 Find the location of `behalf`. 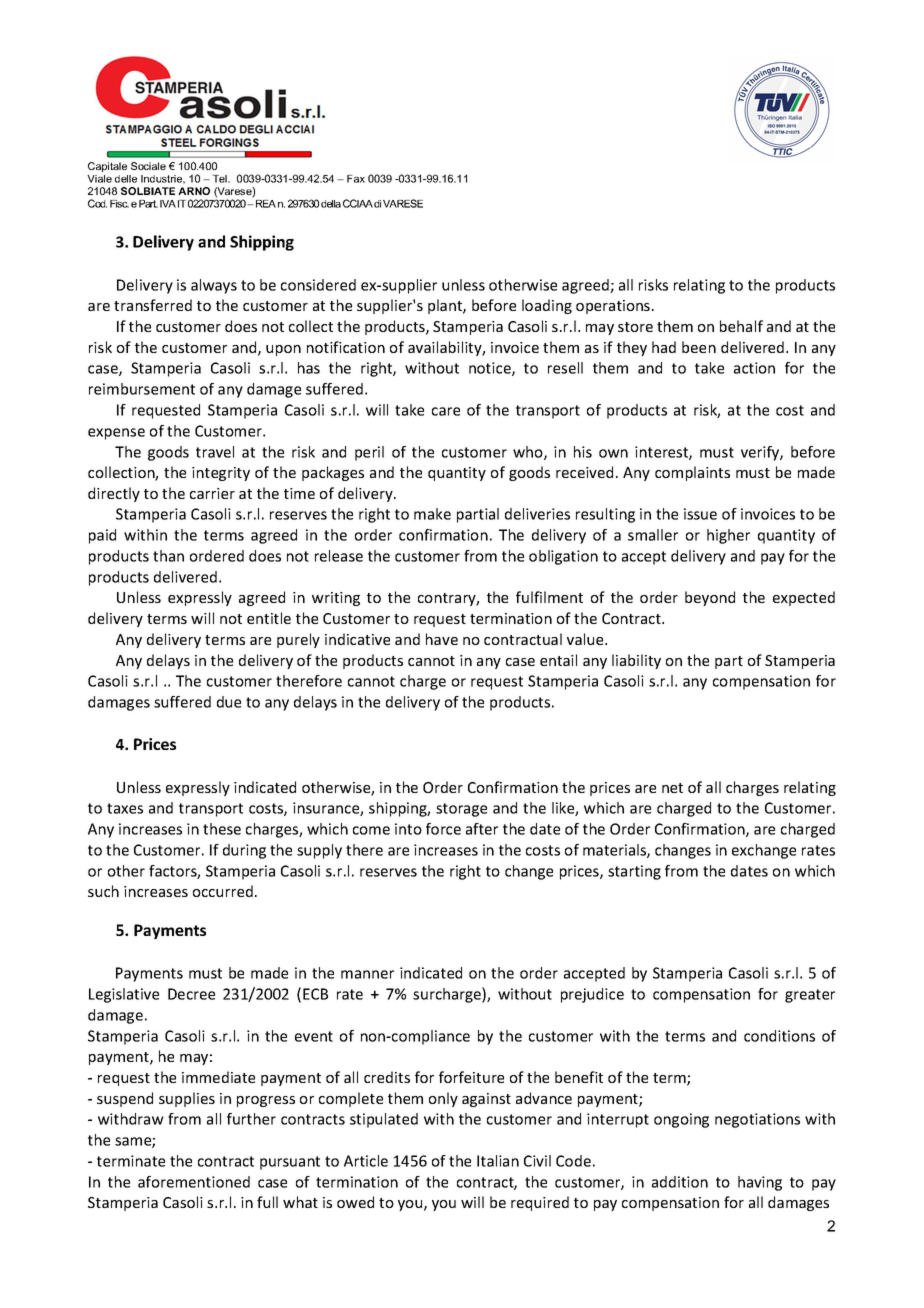

behalf is located at coordinates (741, 326).
